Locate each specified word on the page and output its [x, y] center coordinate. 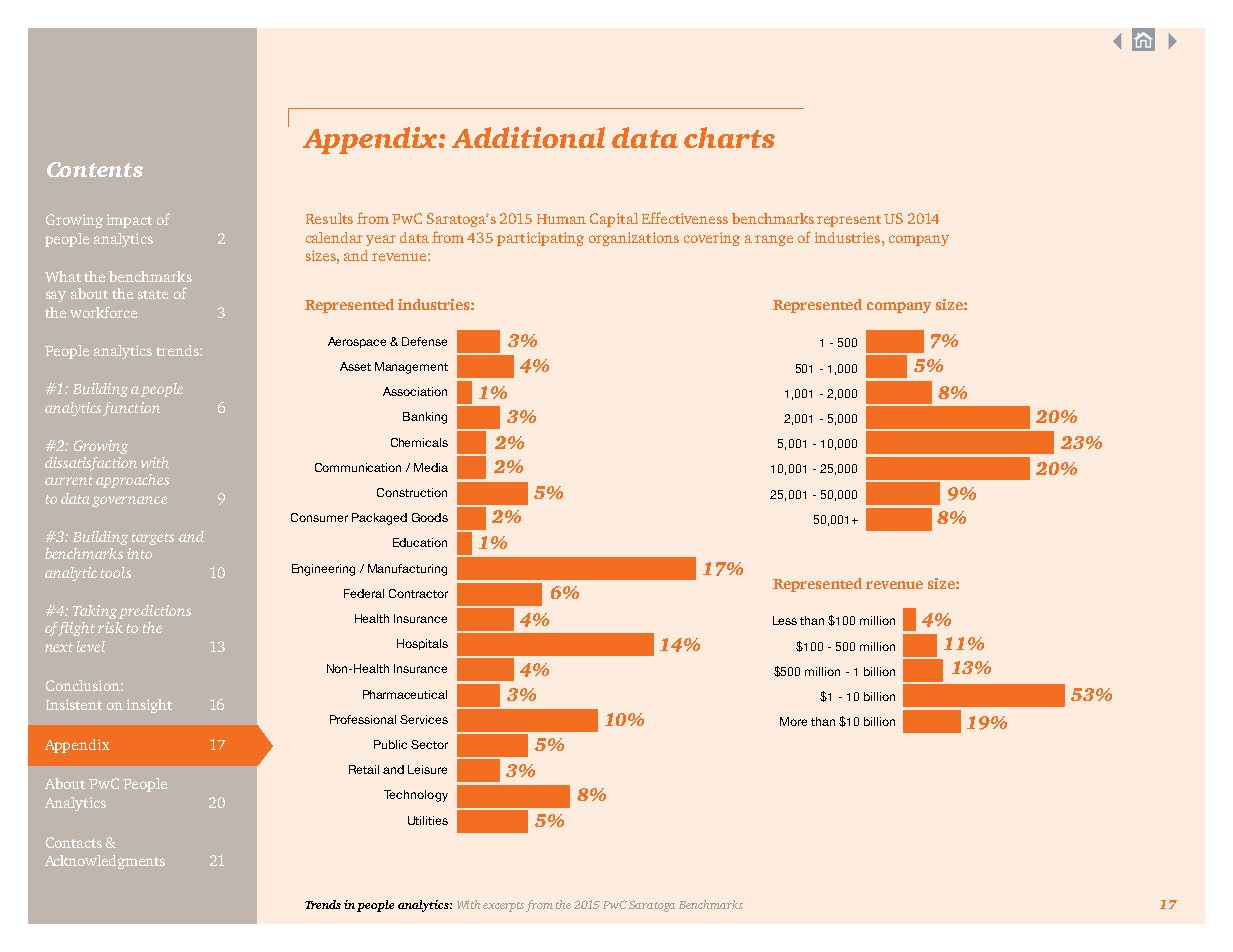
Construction [412, 492]
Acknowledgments [105, 862]
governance [129, 501]
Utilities [428, 820]
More [793, 721]
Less [785, 620]
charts [729, 137]
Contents [95, 169]
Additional [528, 137]
